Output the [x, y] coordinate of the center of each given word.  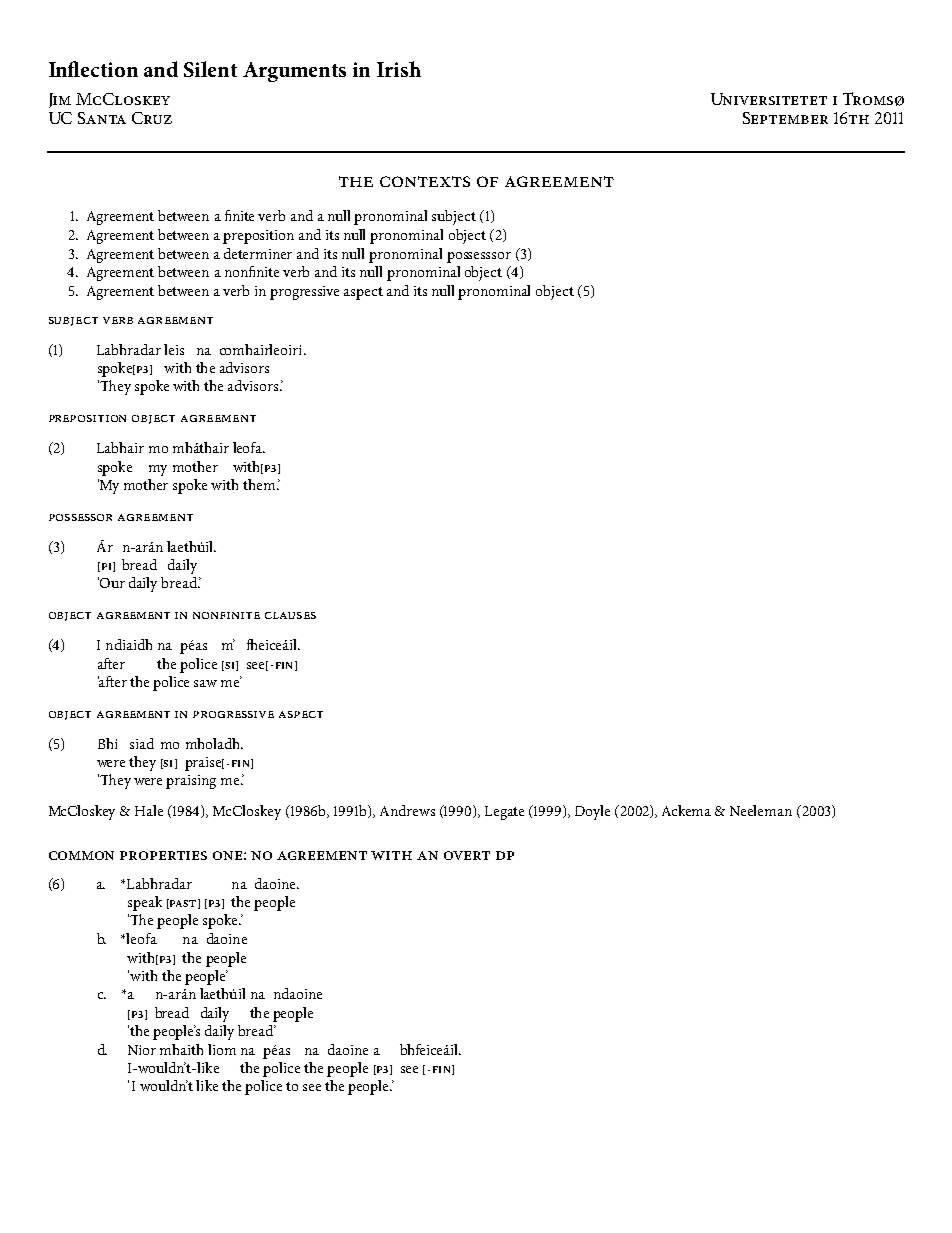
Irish [399, 69]
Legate [504, 813]
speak [145, 903]
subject [454, 217]
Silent [210, 69]
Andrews [407, 810]
